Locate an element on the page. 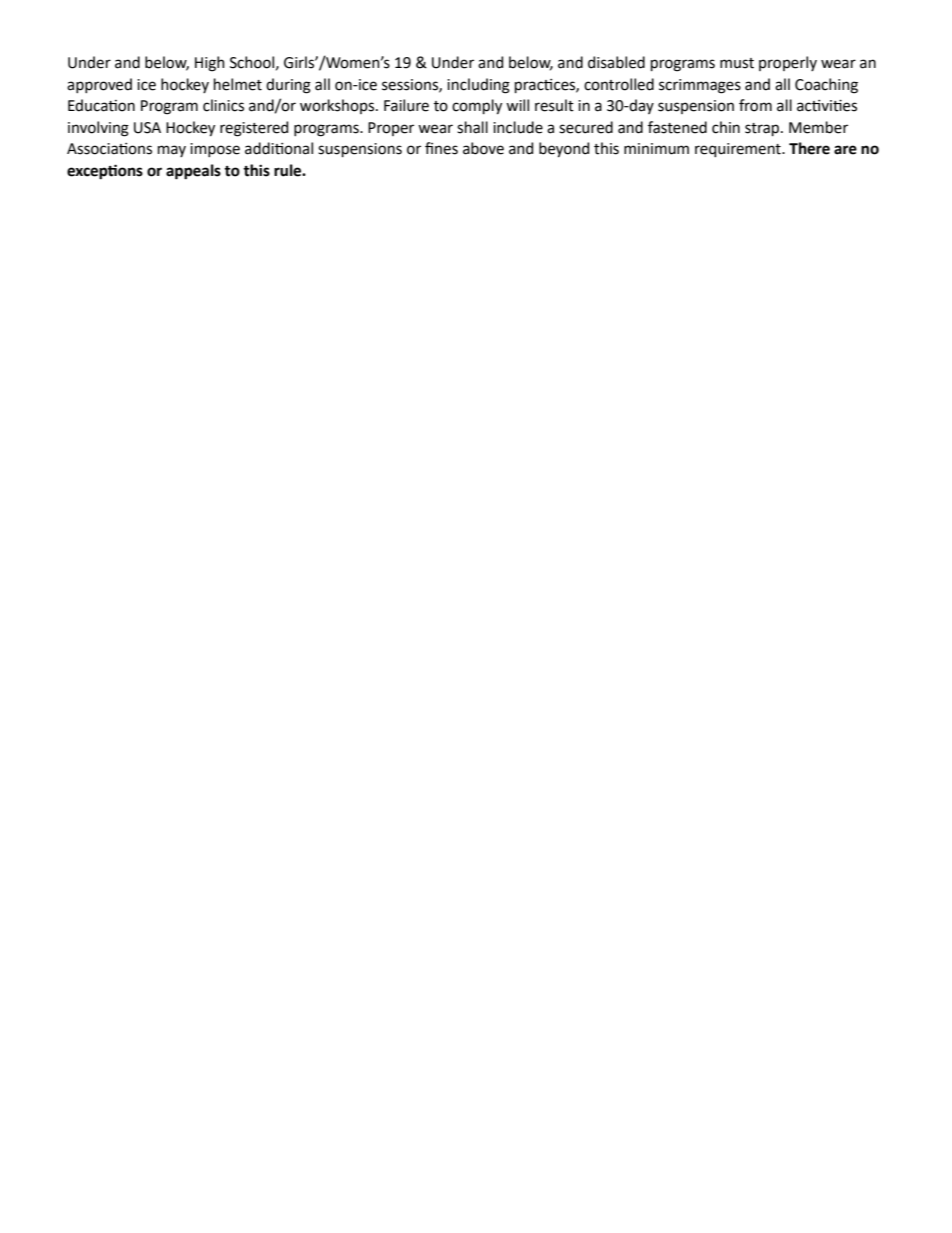  disabled is located at coordinates (616, 62).
